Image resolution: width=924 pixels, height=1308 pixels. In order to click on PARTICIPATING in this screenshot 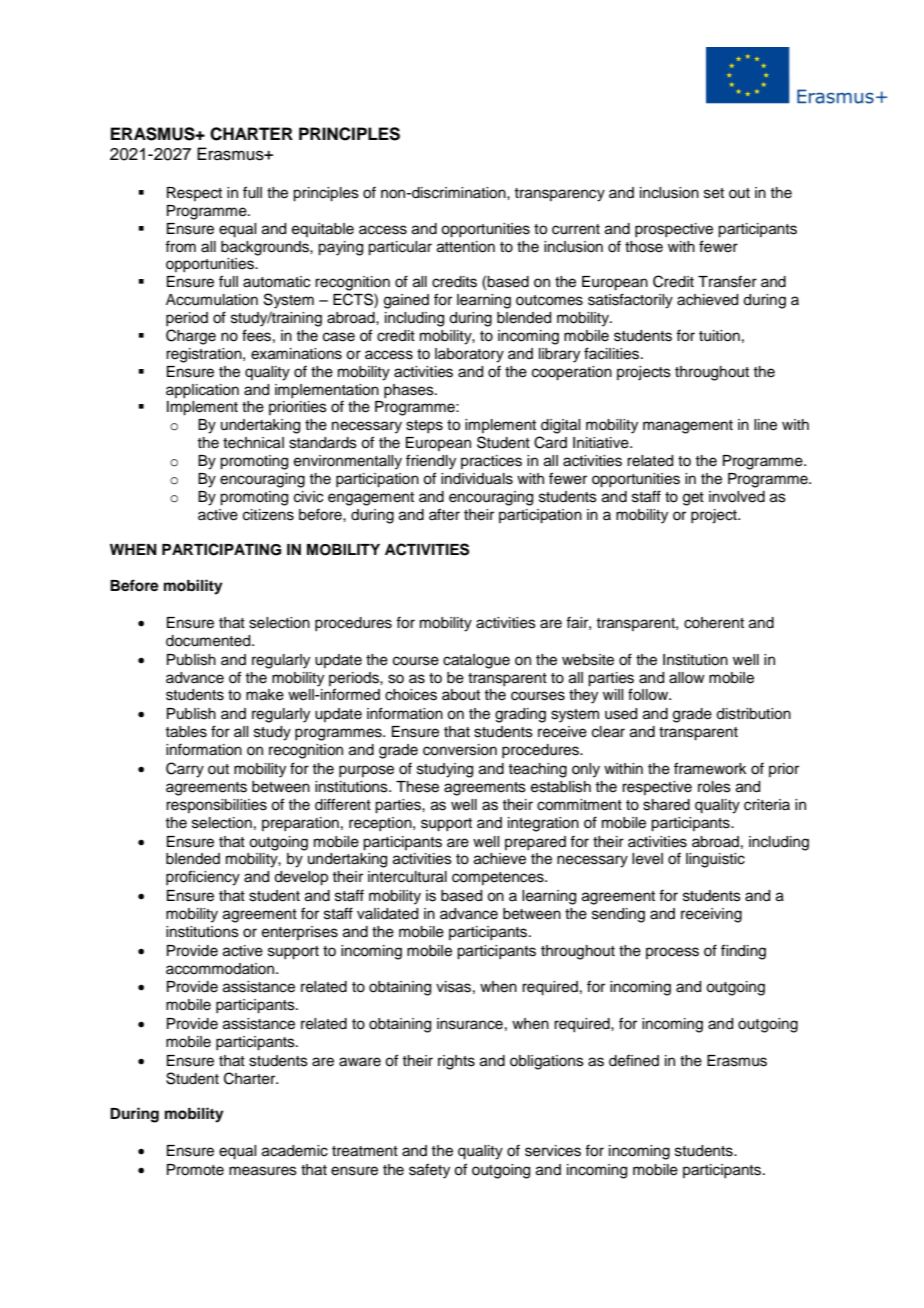, I will do `click(221, 549)`.
